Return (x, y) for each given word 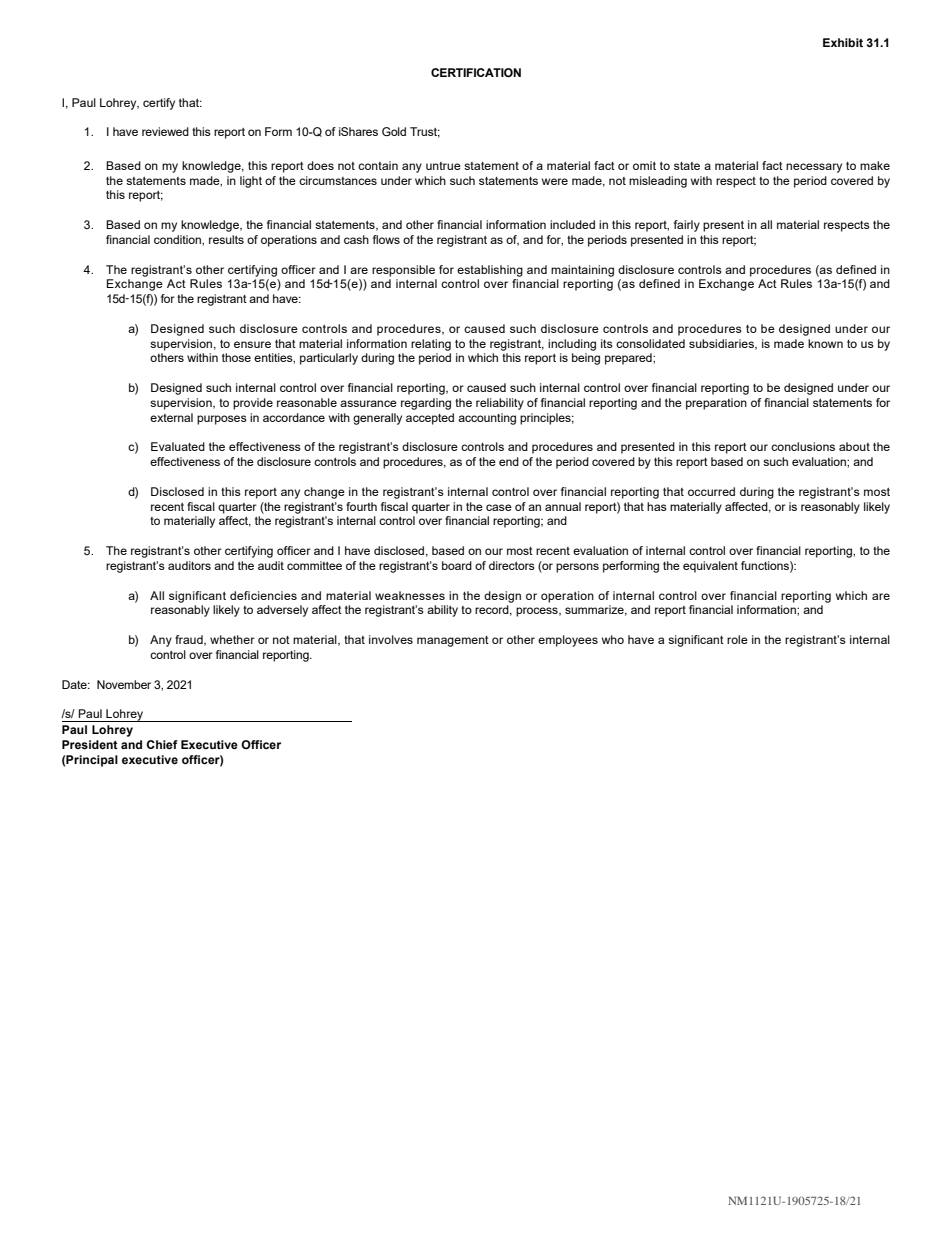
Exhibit (843, 42)
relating (431, 345)
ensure (252, 344)
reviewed (165, 131)
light (251, 182)
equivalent (710, 567)
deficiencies (263, 595)
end (509, 461)
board (457, 565)
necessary (814, 168)
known (825, 343)
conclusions (803, 446)
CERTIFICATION (476, 72)
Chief (162, 744)
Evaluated (178, 446)
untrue (443, 166)
